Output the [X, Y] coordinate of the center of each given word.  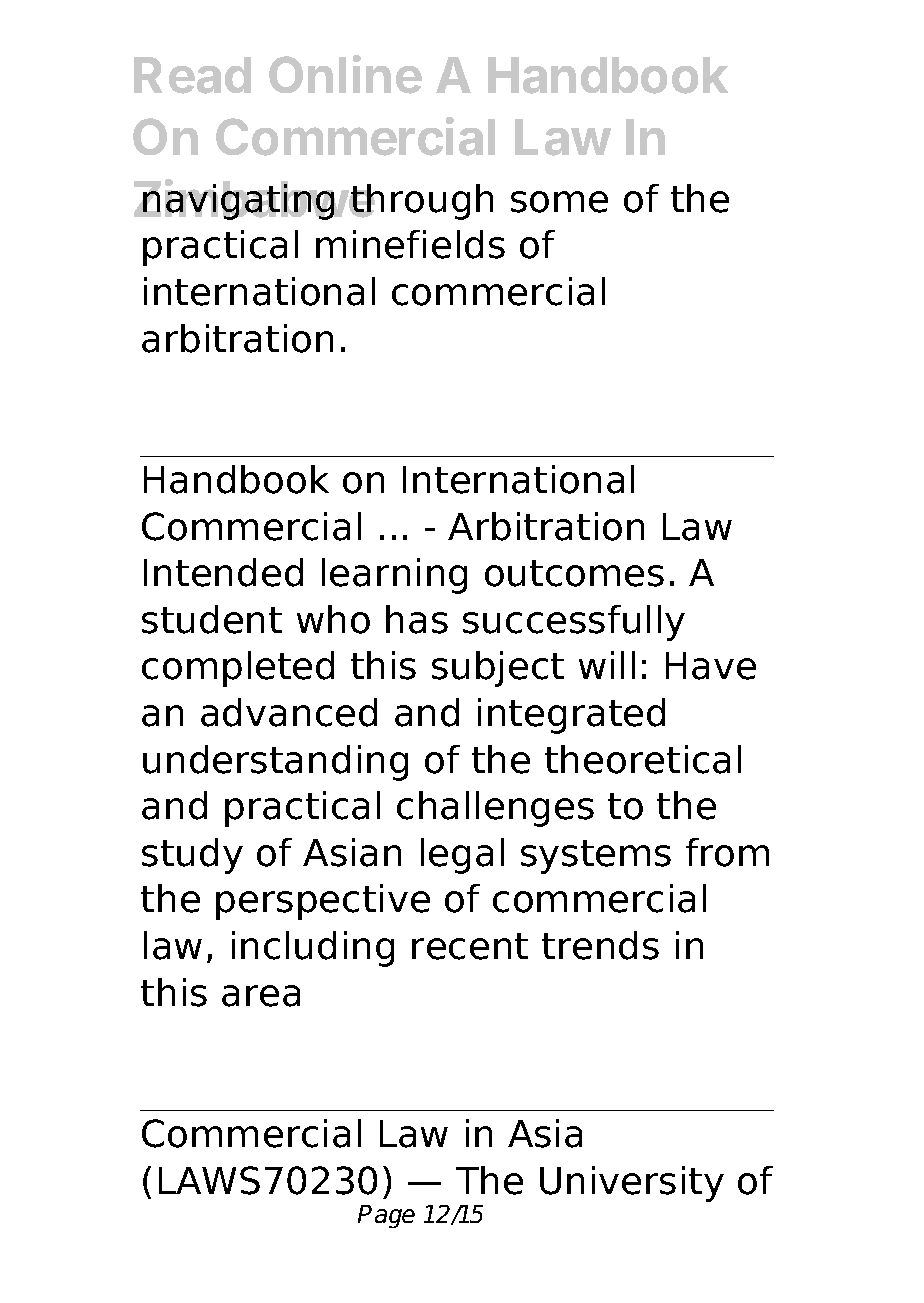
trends [600, 945]
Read [192, 75]
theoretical [643, 759]
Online [345, 74]
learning [394, 576]
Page [386, 1216]
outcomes [574, 573]
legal [462, 856]
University [632, 1184]
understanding [275, 763]
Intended [223, 572]
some [559, 202]
